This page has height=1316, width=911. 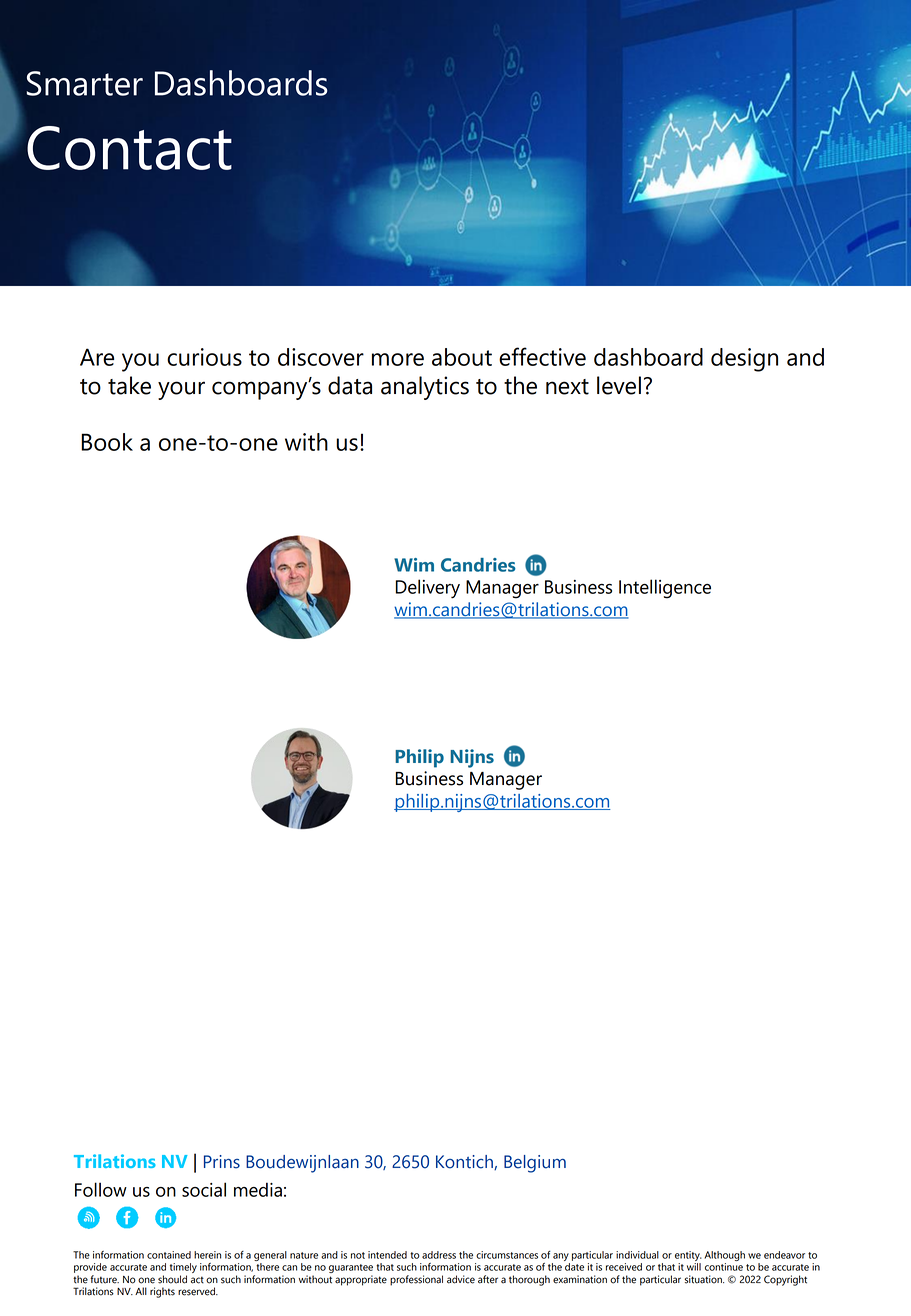 What do you see at coordinates (129, 148) in the page?
I see `Contact` at bounding box center [129, 148].
